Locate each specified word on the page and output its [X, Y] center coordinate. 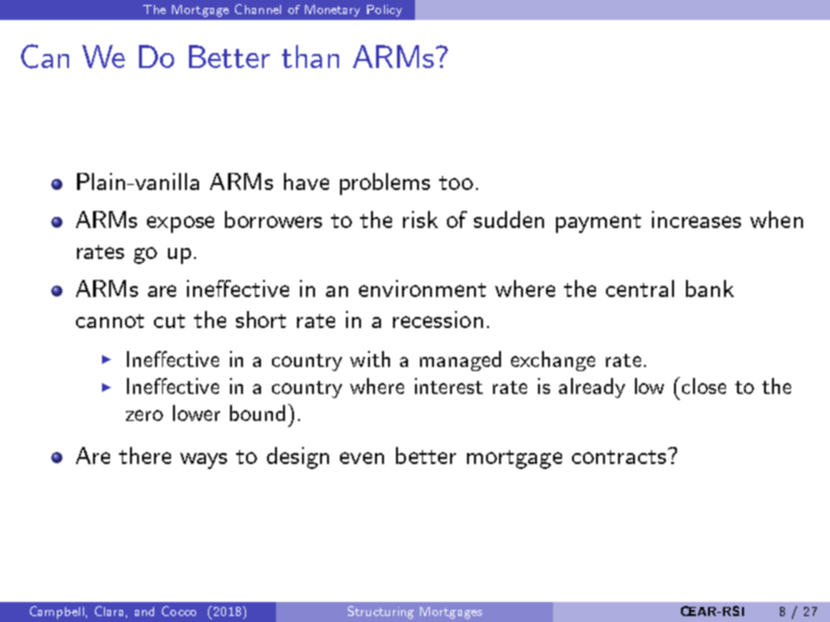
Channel [258, 9]
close [704, 386]
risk [420, 219]
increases [696, 219]
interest [449, 386]
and [144, 611]
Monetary [332, 11]
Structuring [381, 612]
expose [180, 224]
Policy [384, 11]
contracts [619, 457]
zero [144, 415]
